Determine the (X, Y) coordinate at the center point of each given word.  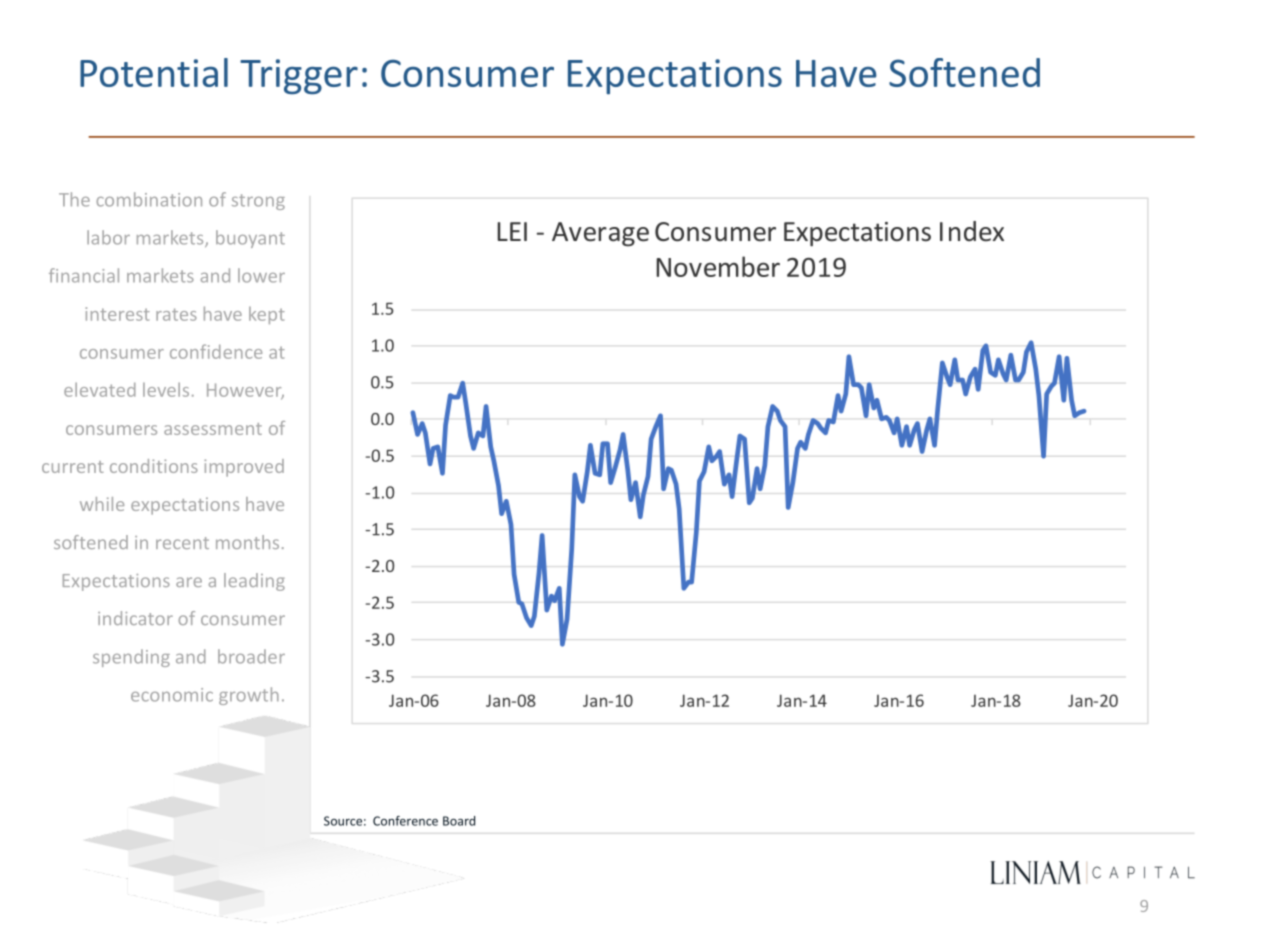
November (718, 266)
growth (249, 696)
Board (459, 821)
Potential (154, 72)
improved (244, 468)
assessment (213, 429)
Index (972, 231)
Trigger (299, 76)
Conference (405, 821)
